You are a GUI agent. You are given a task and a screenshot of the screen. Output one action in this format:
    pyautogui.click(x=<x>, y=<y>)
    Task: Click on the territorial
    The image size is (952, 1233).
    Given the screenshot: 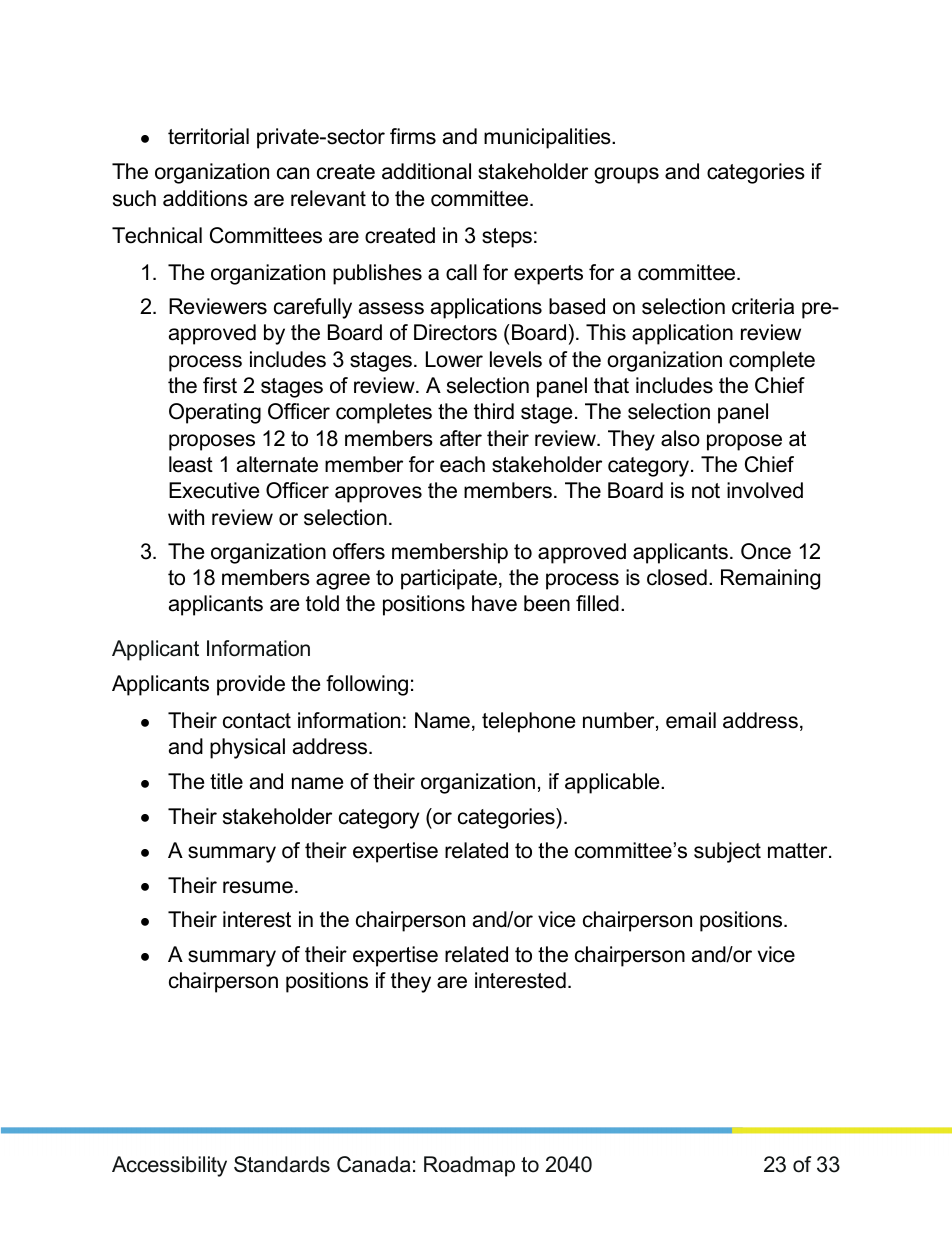 What is the action you would take?
    pyautogui.click(x=208, y=136)
